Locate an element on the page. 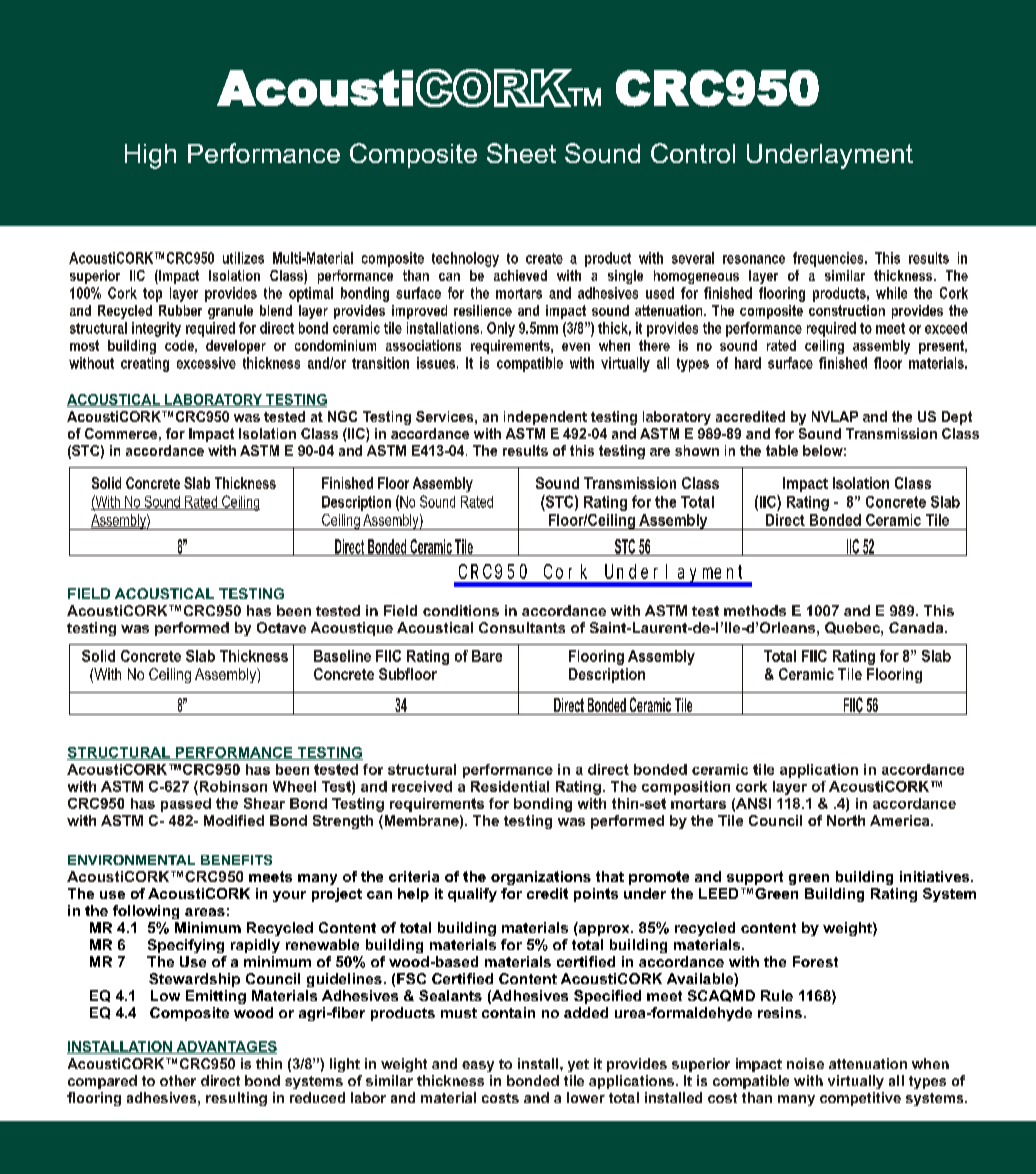  Sheet is located at coordinates (521, 153).
